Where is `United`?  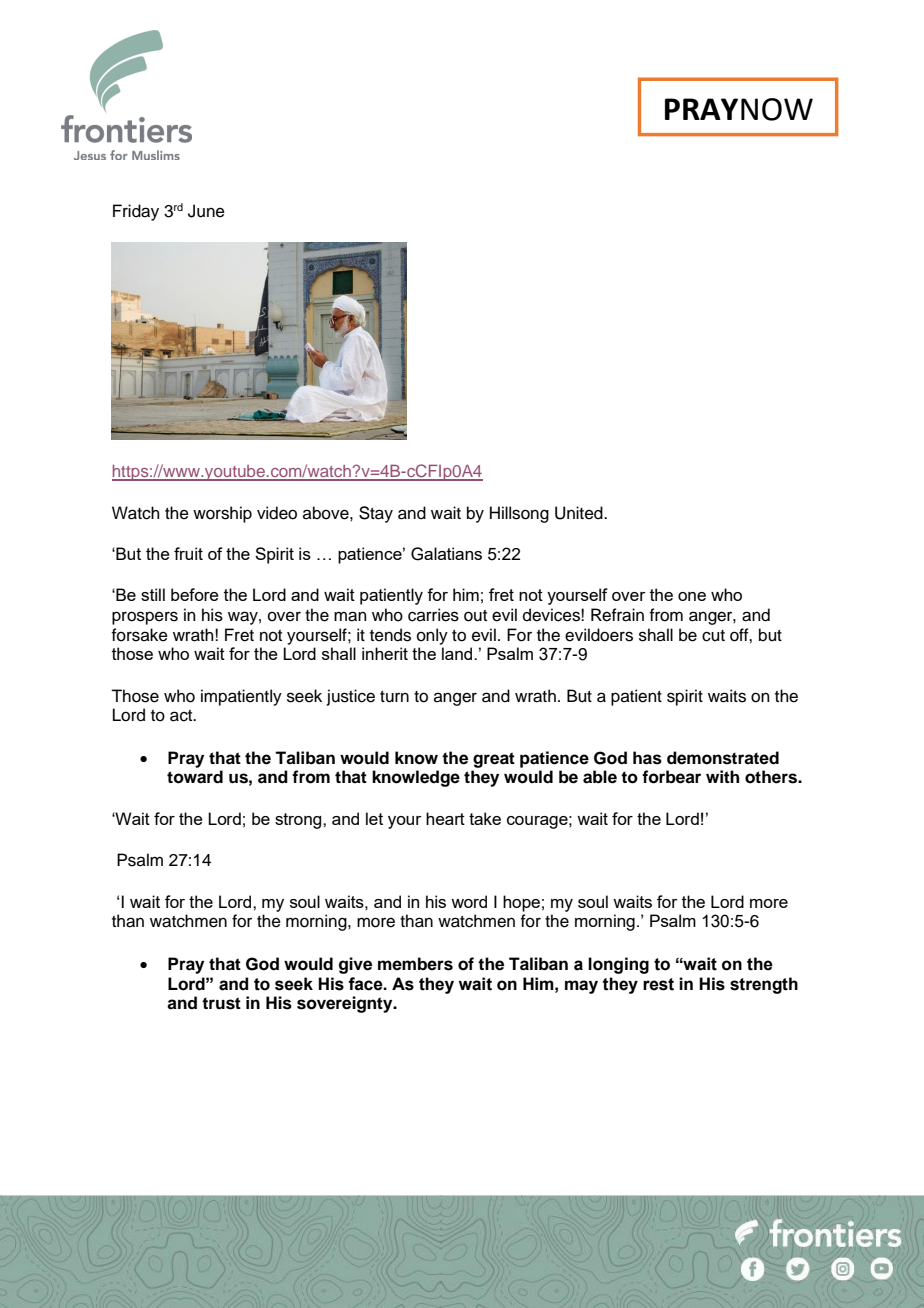 United is located at coordinates (580, 513).
